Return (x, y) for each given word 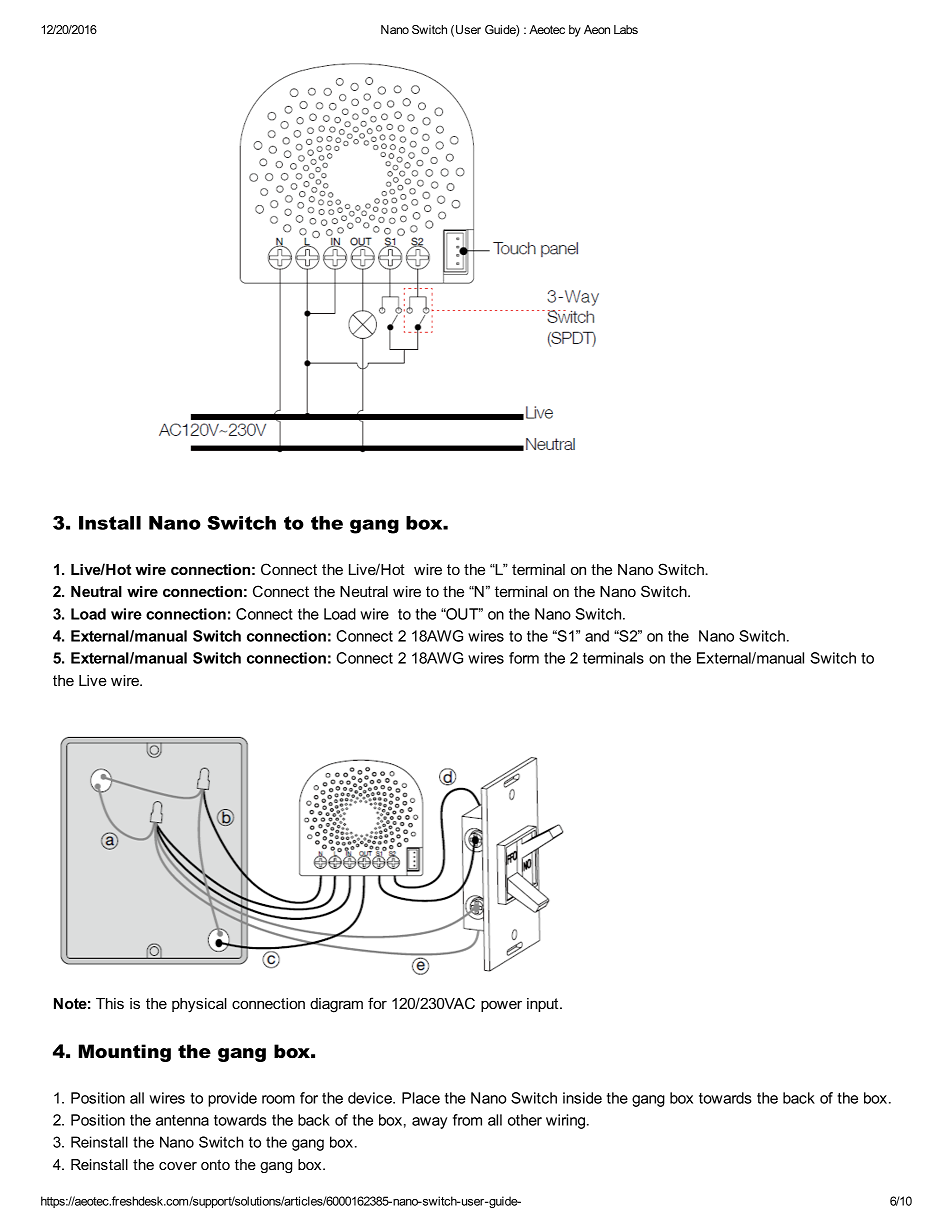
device (371, 1098)
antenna (182, 1120)
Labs (626, 29)
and (597, 636)
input (544, 1005)
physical (199, 1005)
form (524, 658)
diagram (336, 1005)
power (501, 1006)
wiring (565, 1121)
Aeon (597, 29)
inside (582, 1098)
